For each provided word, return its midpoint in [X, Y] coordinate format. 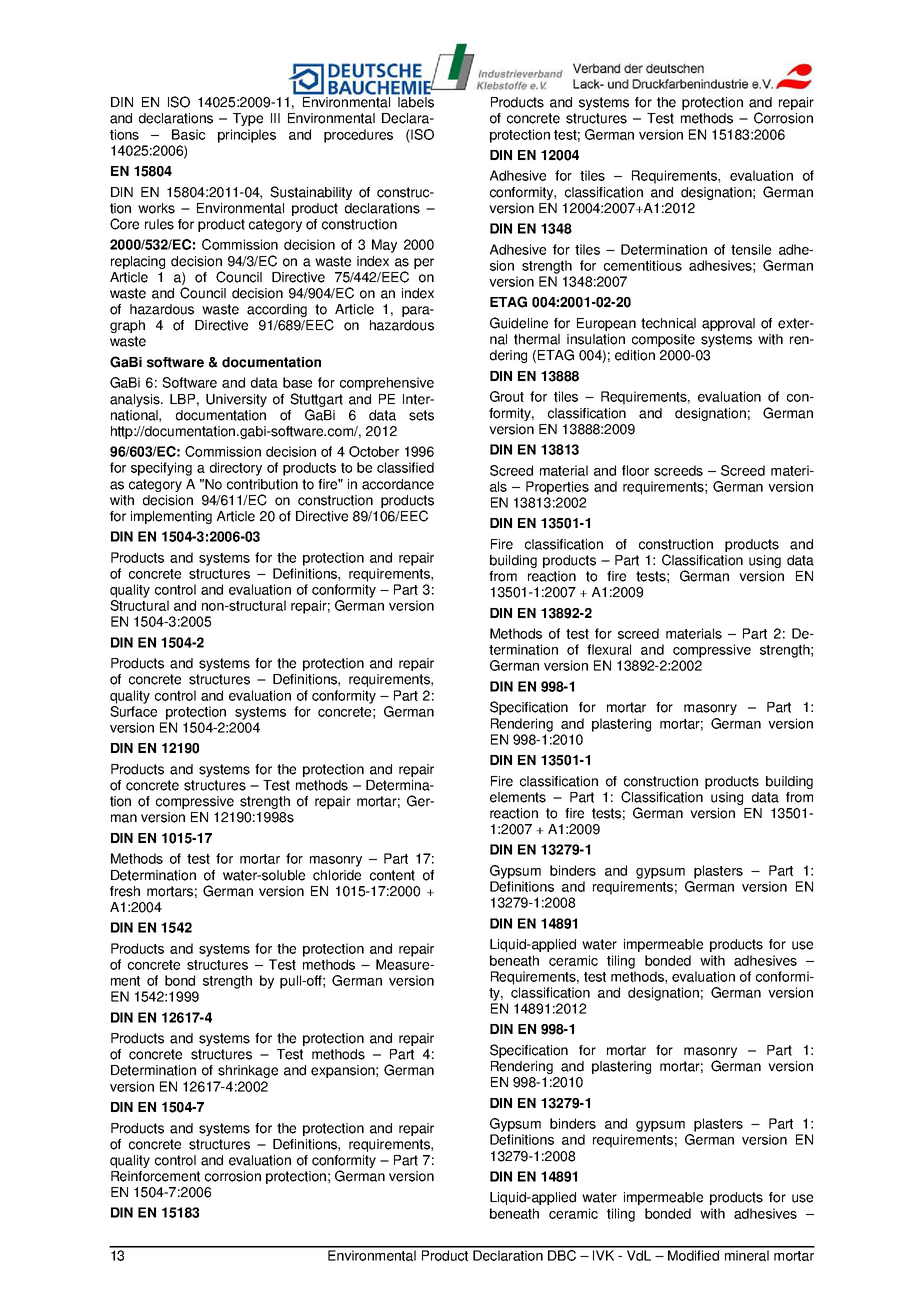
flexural [609, 649]
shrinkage [248, 1071]
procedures [358, 136]
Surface [133, 711]
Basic [188, 134]
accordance [398, 484]
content [392, 875]
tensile [751, 249]
